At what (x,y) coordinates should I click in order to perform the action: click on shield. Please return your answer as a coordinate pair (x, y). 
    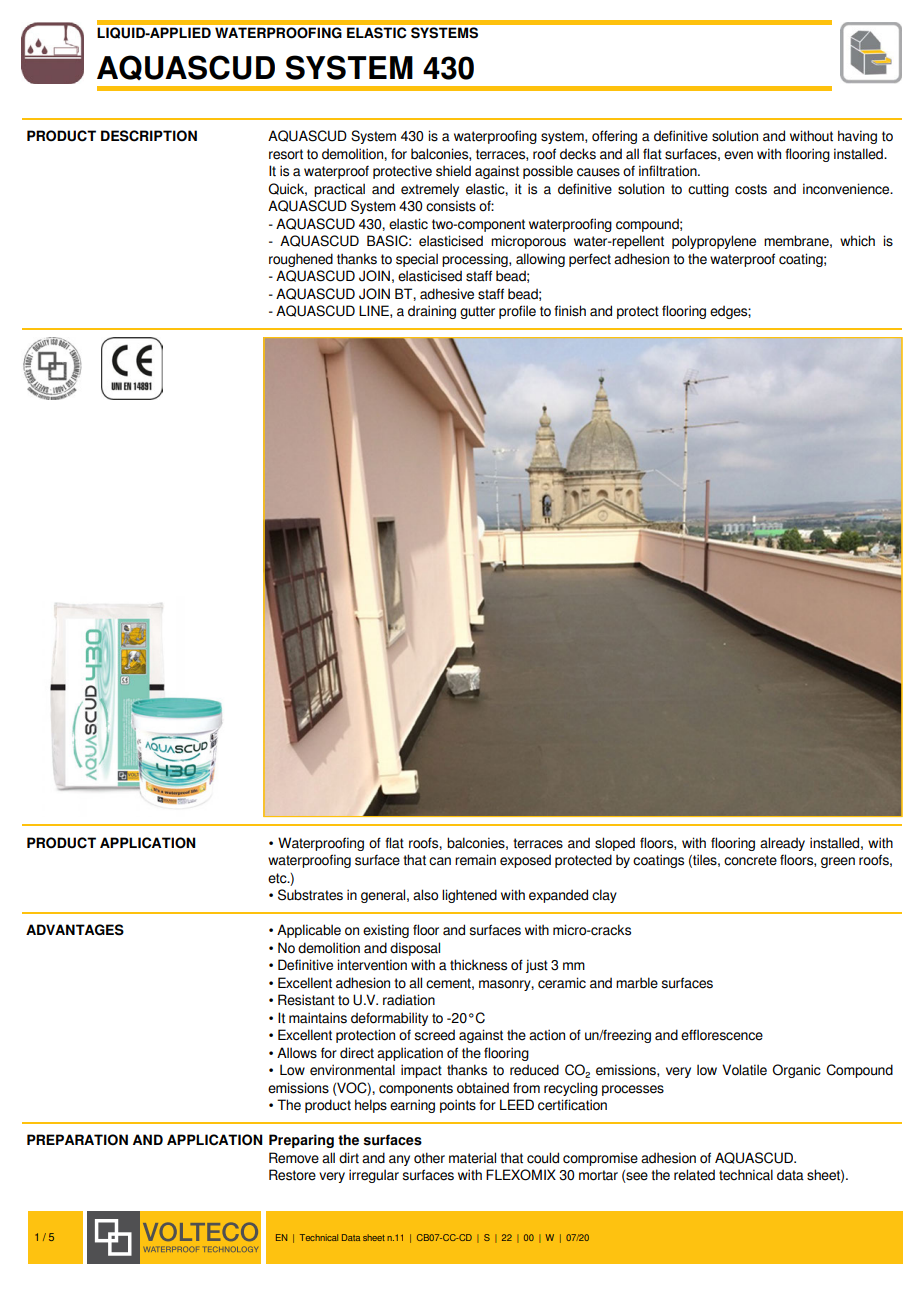
    Looking at the image, I should click on (453, 171).
